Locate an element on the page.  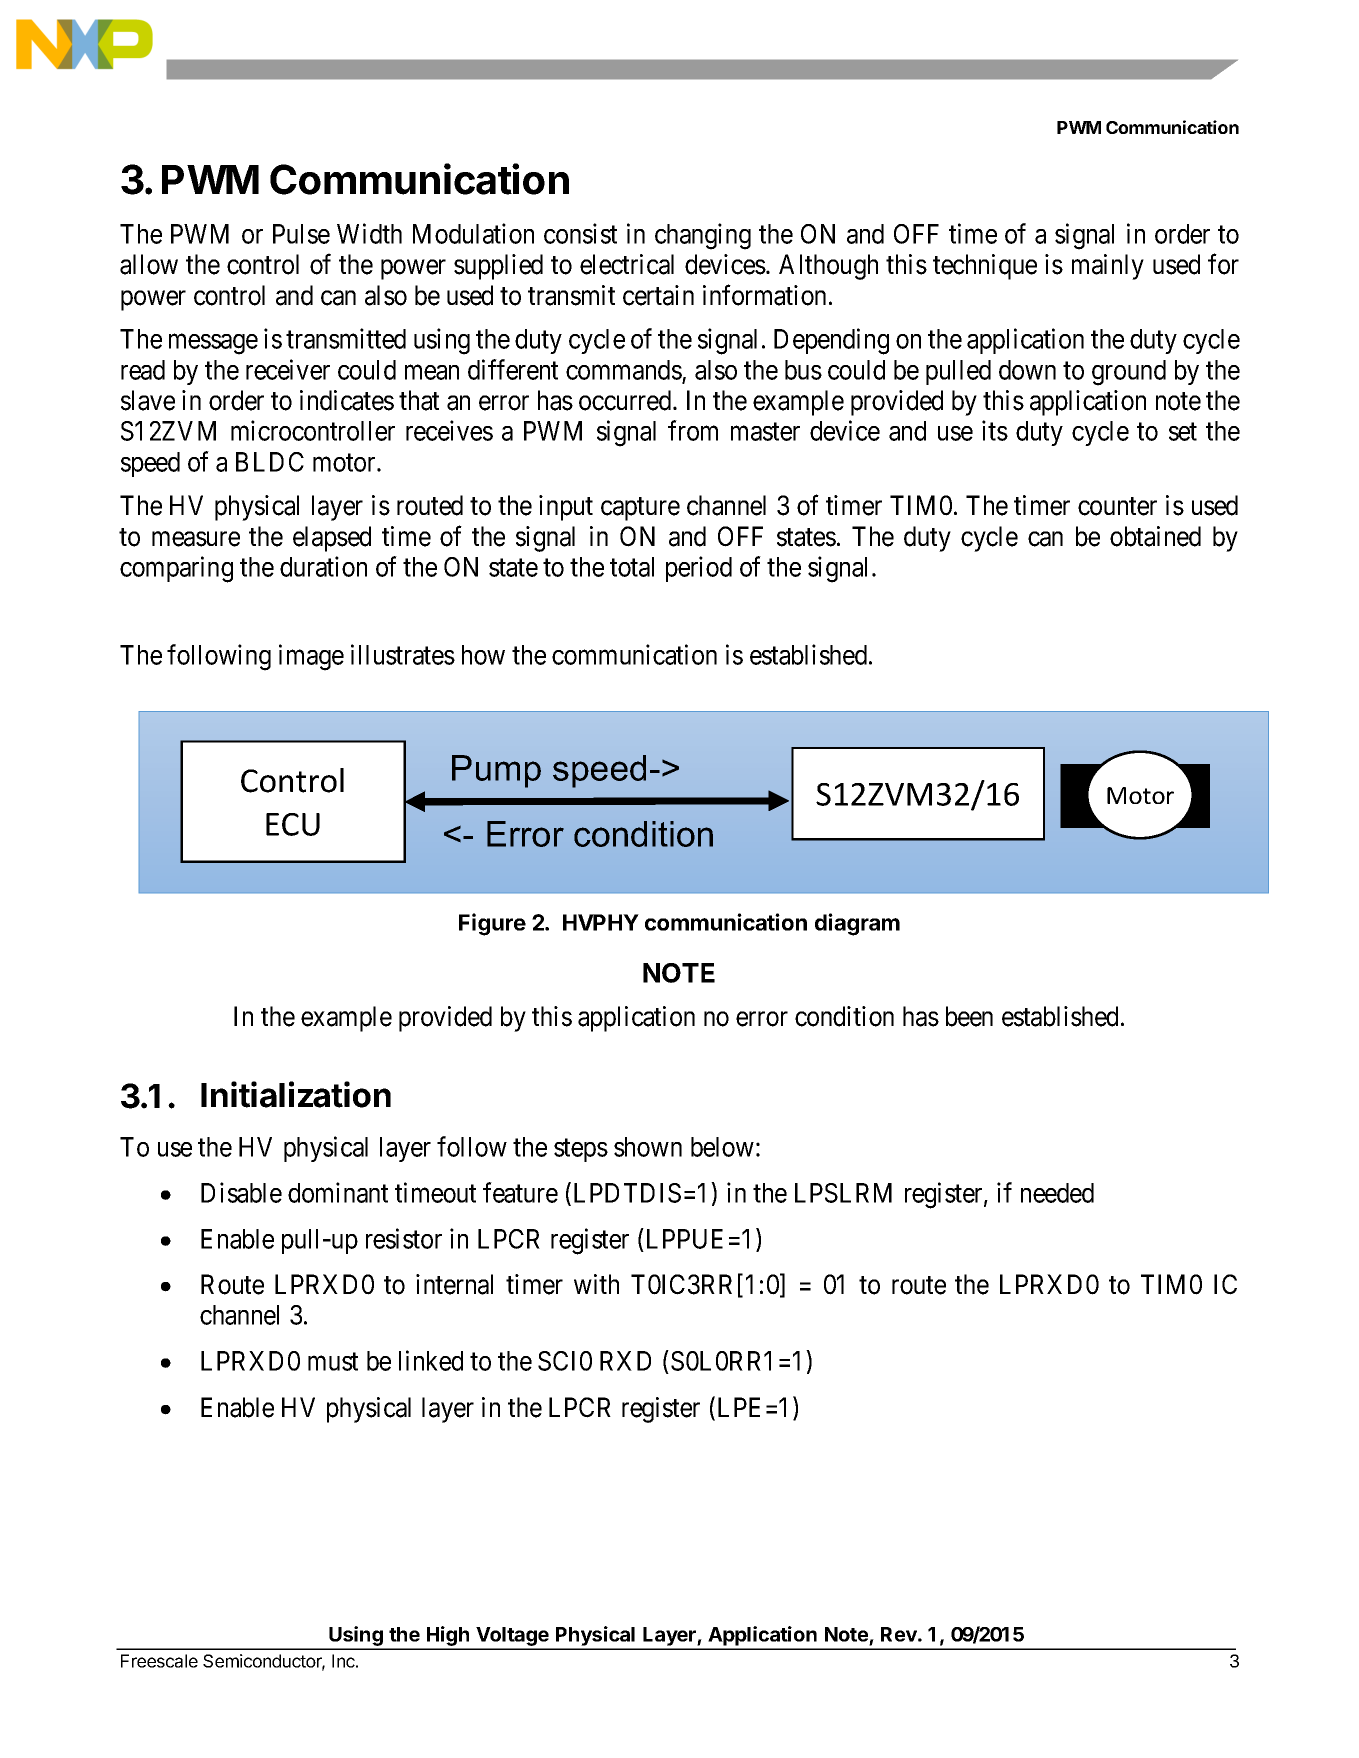
High is located at coordinates (448, 1637).
